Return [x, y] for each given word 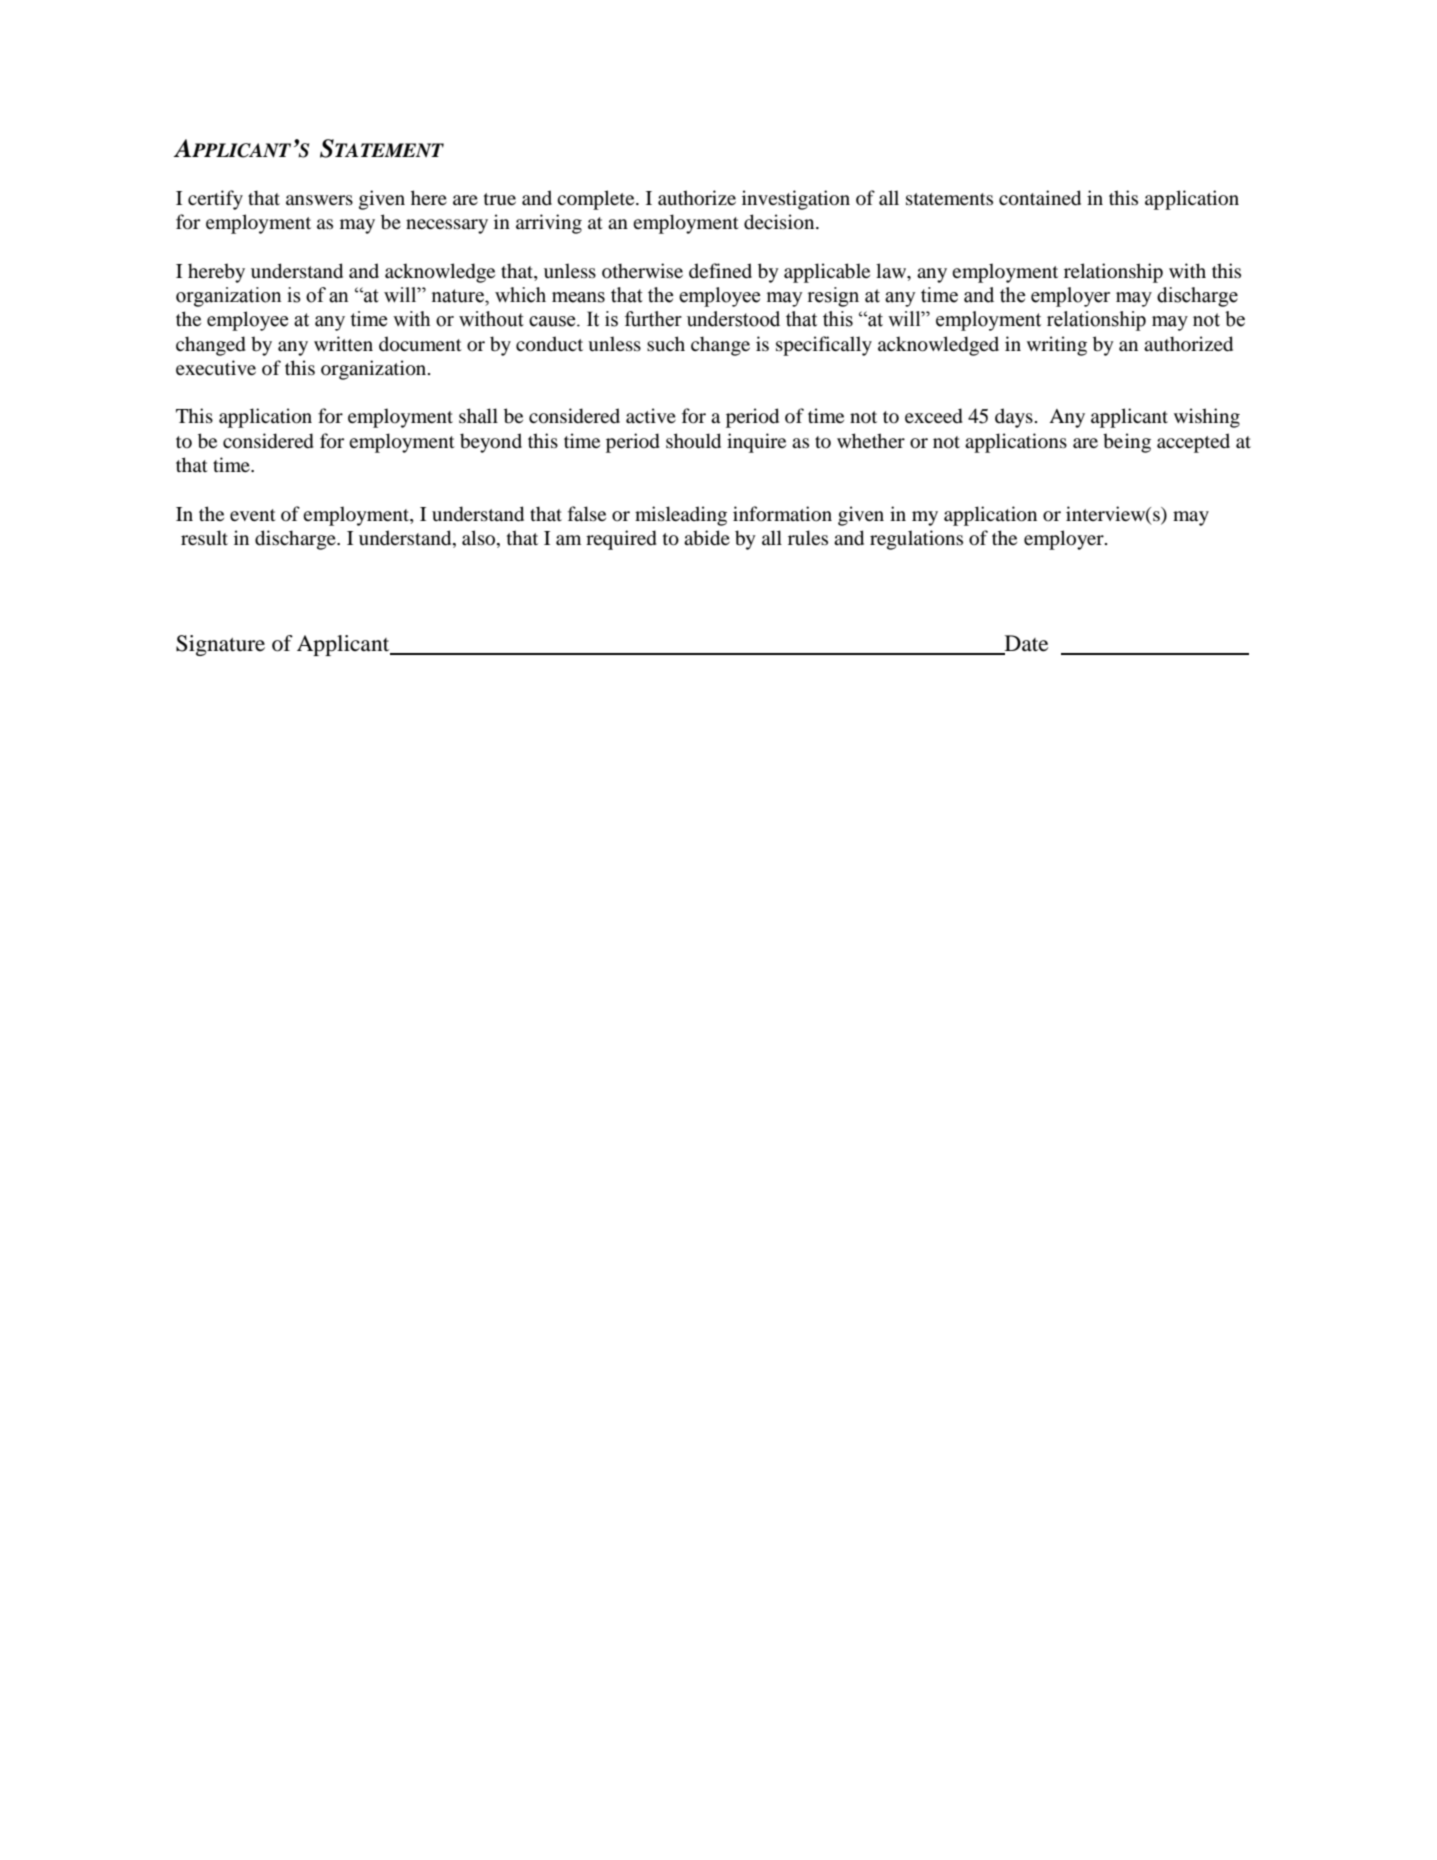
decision [780, 222]
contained [1040, 198]
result [204, 537]
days [1014, 418]
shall [478, 415]
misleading [681, 516]
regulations [916, 540]
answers [319, 200]
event [253, 515]
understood [733, 319]
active [651, 415]
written [343, 343]
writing [1057, 346]
